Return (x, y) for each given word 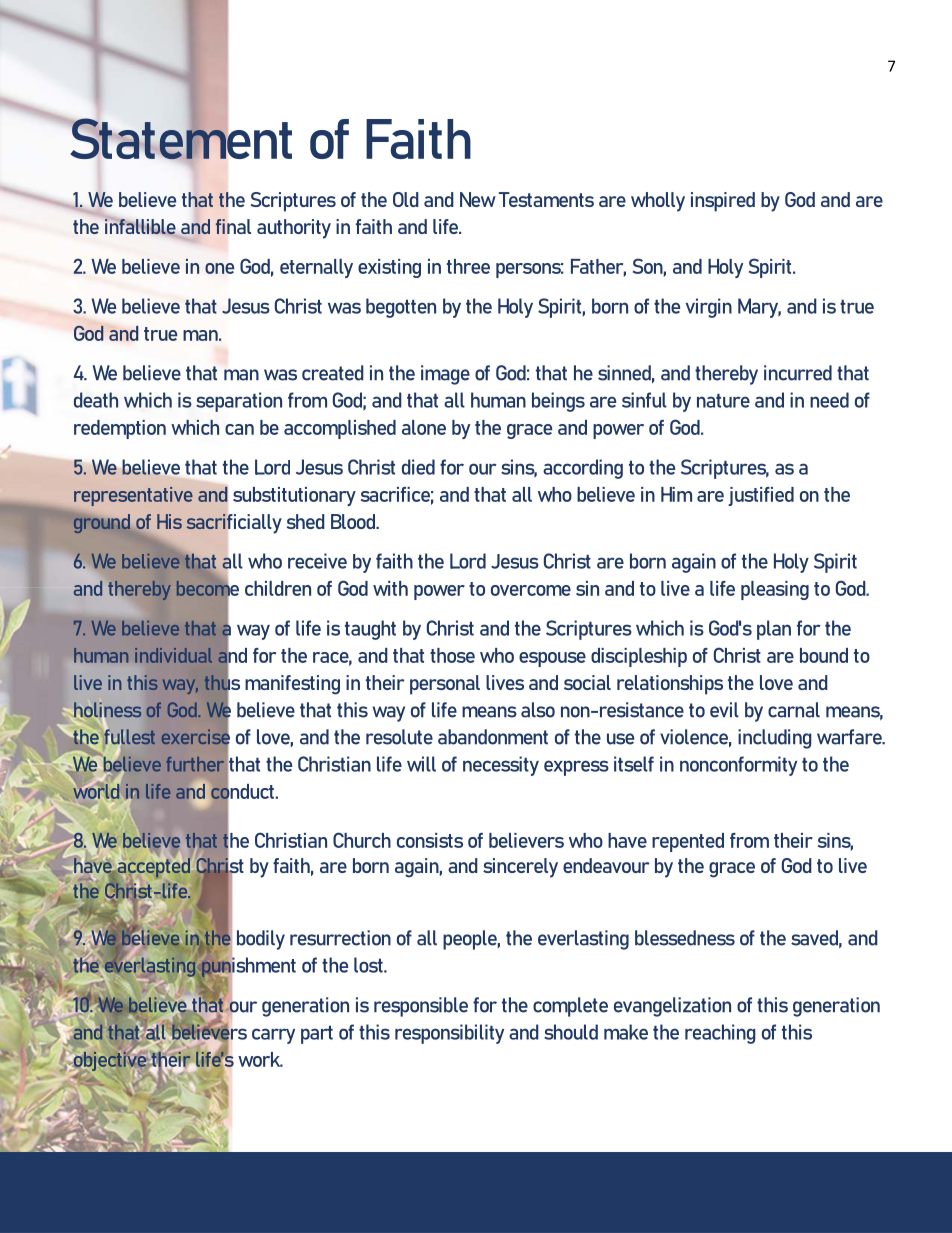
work (260, 1059)
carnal (794, 710)
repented (688, 842)
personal (445, 685)
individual (173, 655)
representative (133, 496)
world (96, 791)
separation (239, 402)
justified (761, 496)
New (478, 199)
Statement (180, 139)
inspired (723, 202)
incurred (798, 373)
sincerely (520, 868)
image (445, 375)
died (418, 467)
